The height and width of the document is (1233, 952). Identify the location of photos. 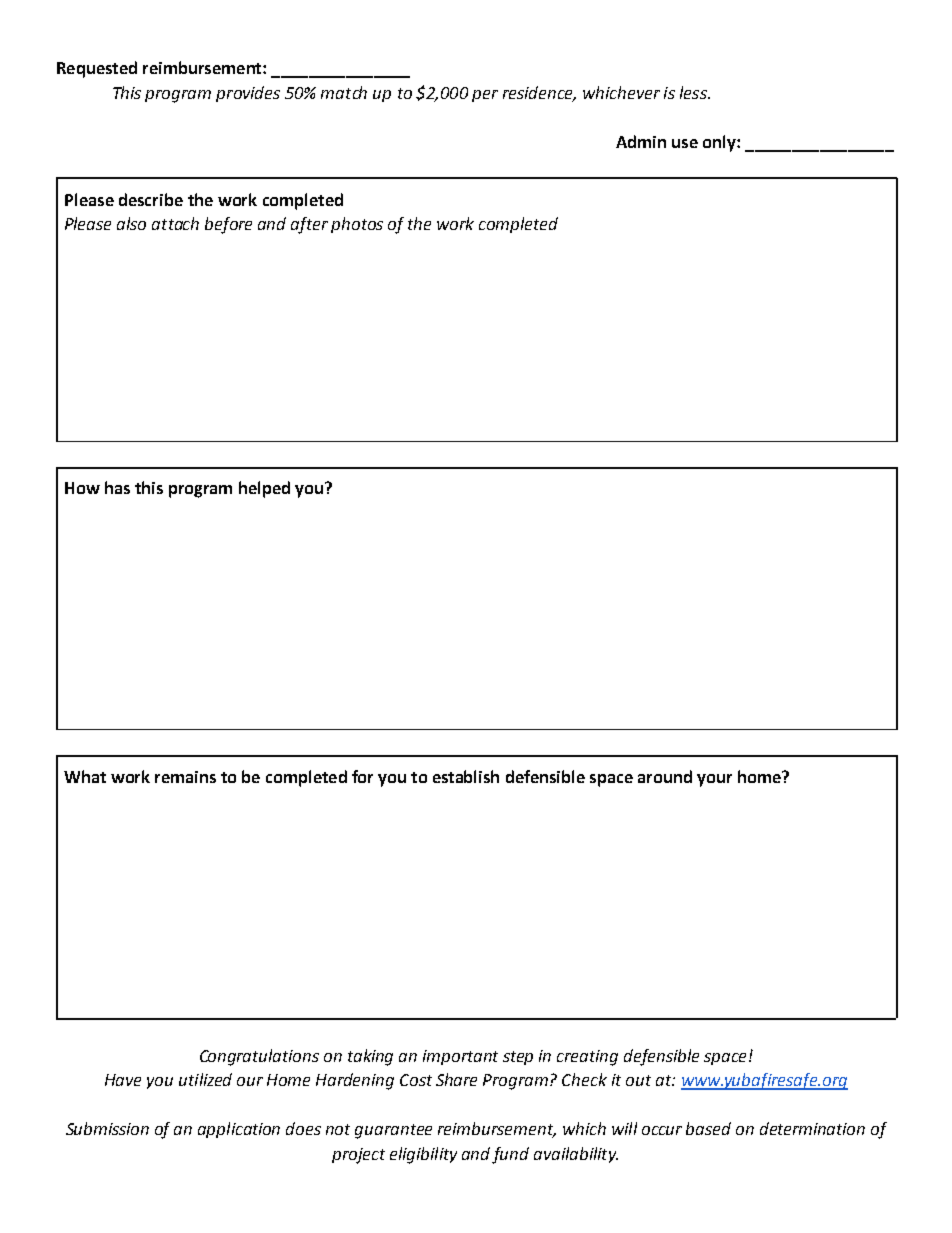
(357, 225).
